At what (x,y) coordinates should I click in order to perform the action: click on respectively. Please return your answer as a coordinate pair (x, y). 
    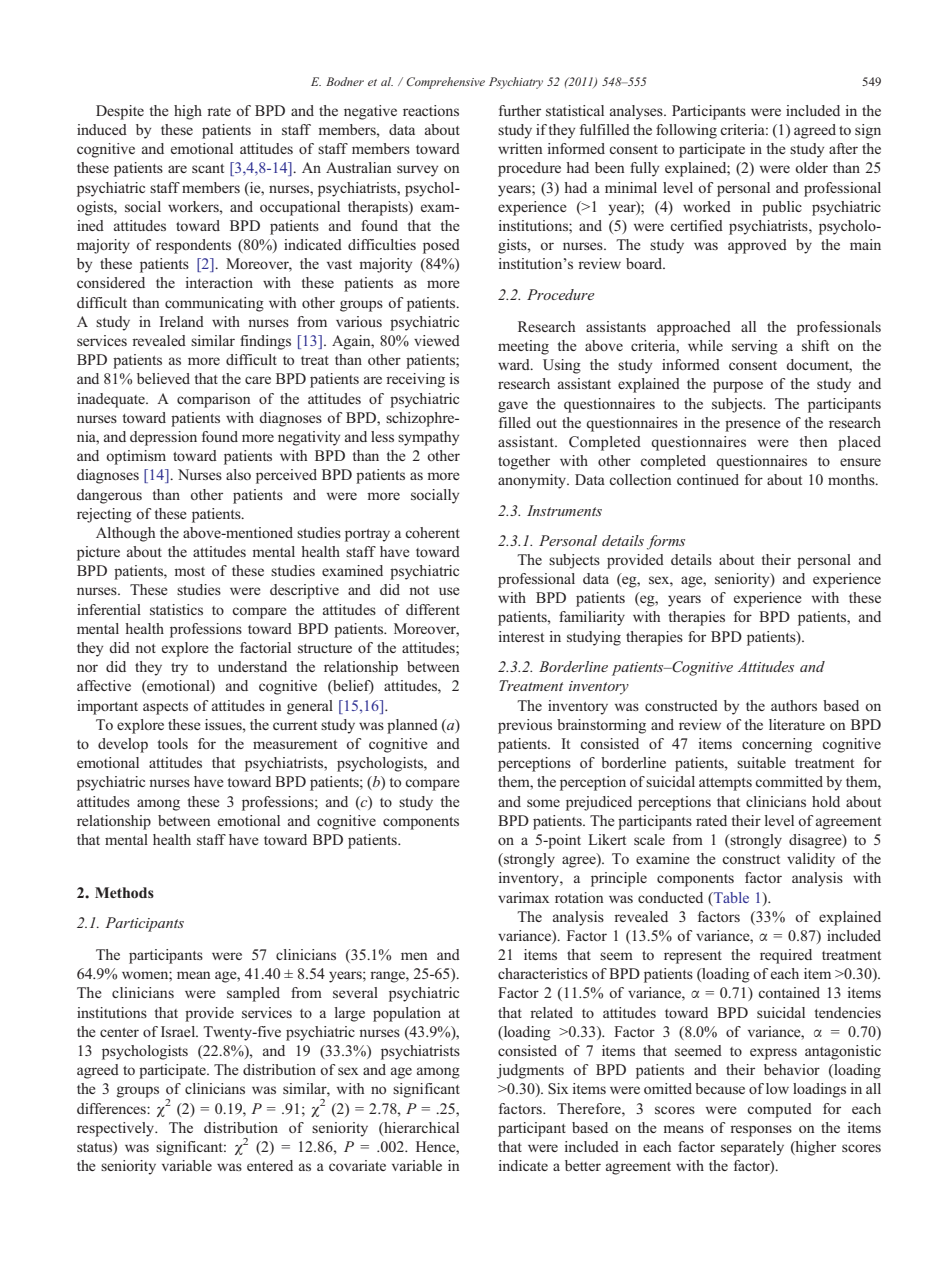
    Looking at the image, I should click on (117, 1129).
